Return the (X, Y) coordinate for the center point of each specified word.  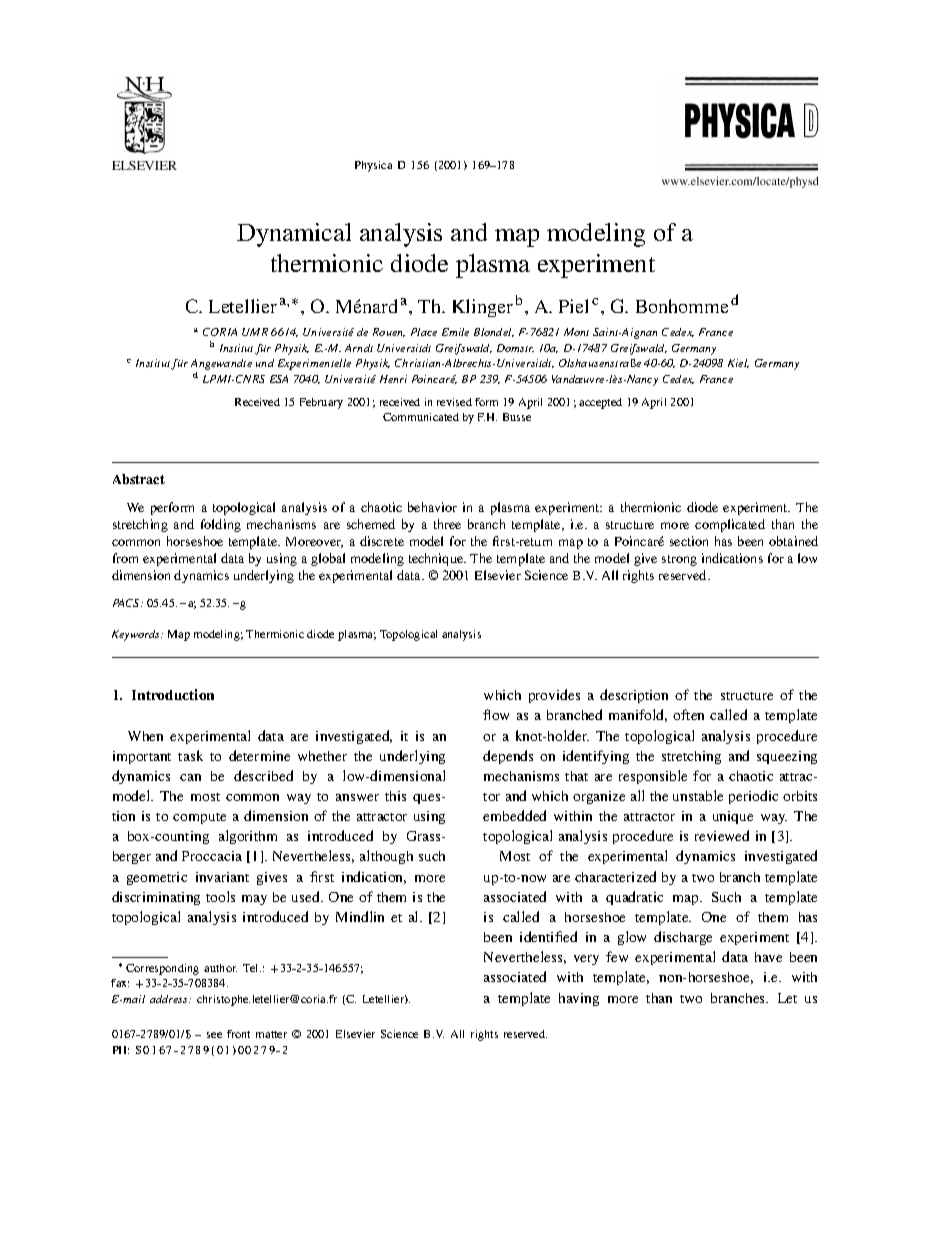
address (170, 999)
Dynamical (294, 235)
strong (679, 560)
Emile (455, 332)
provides (554, 696)
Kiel (738, 363)
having (579, 999)
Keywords (137, 635)
